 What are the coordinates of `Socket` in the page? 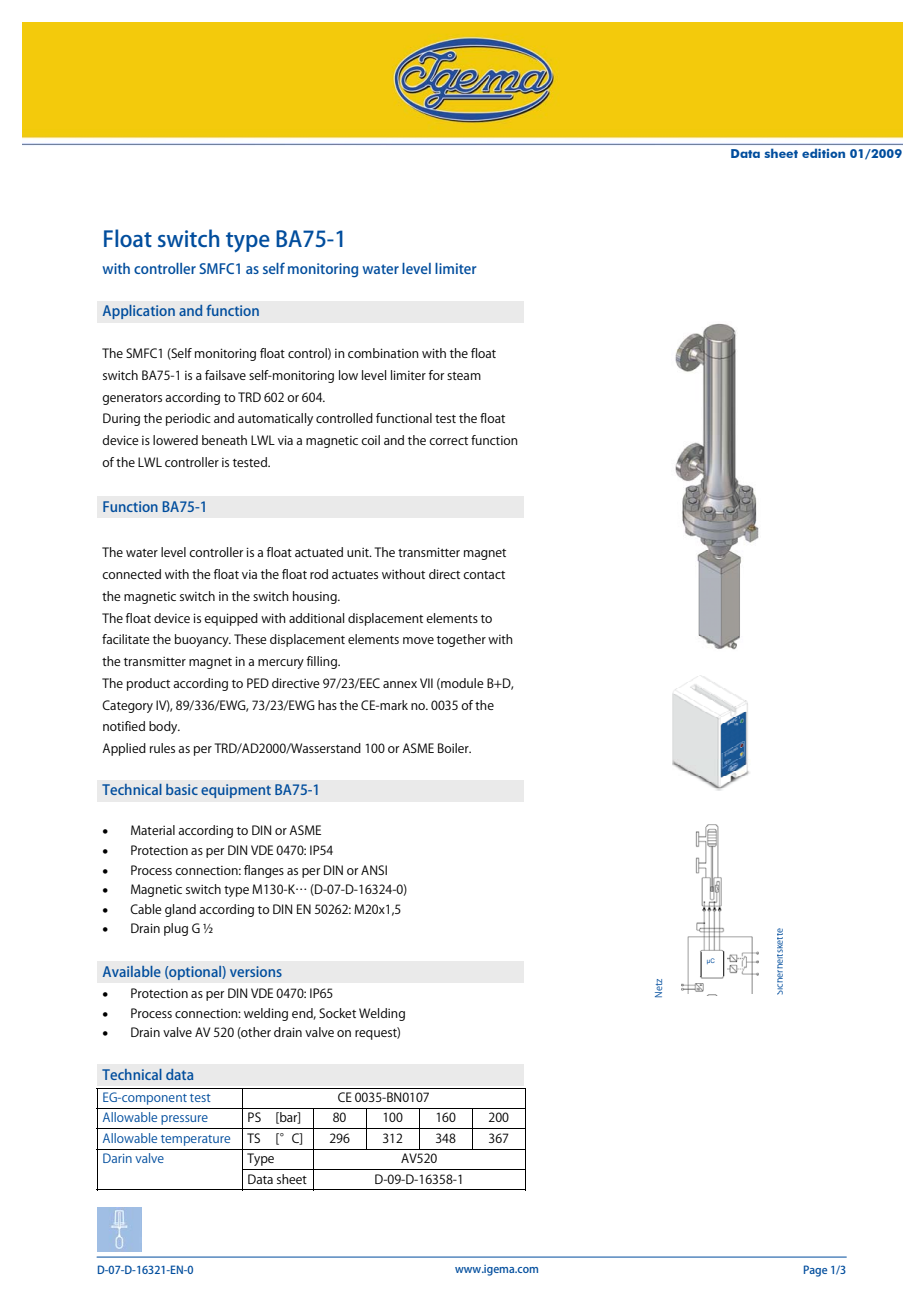 It's located at (337, 1013).
